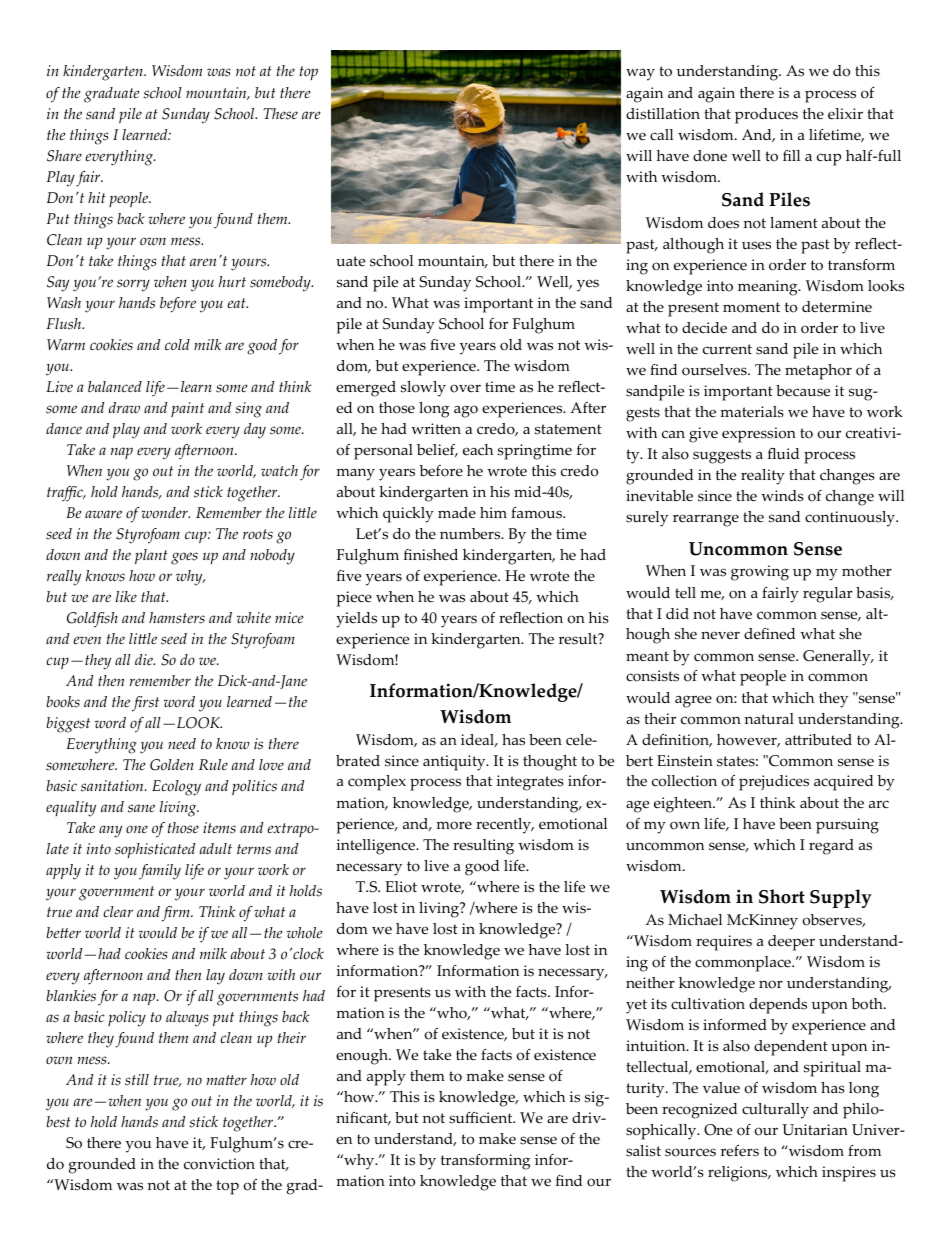  Describe the element at coordinates (482, 1118) in the screenshot. I see `sufficient` at that location.
